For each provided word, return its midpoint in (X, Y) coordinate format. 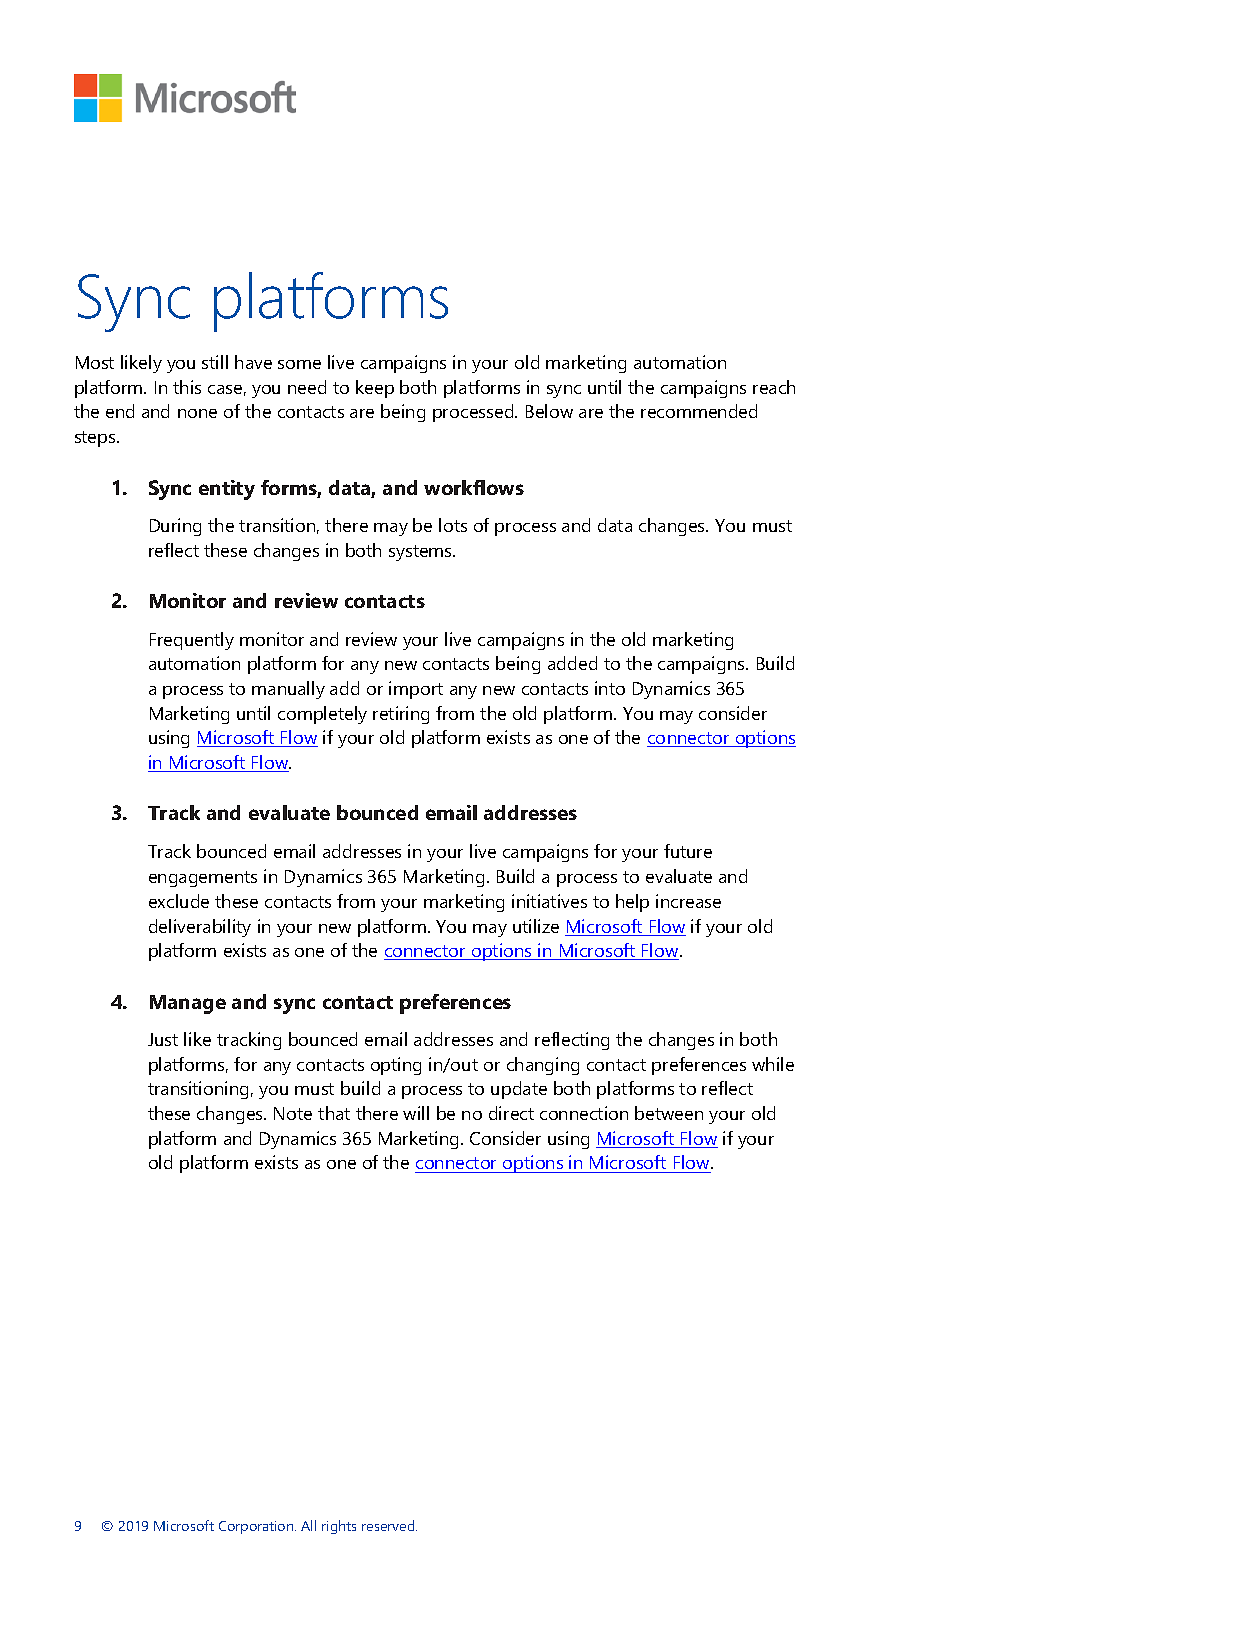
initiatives (549, 901)
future (688, 851)
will (416, 1113)
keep (375, 389)
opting (396, 1066)
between (669, 1113)
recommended (699, 411)
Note (293, 1113)
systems (421, 553)
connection (584, 1113)
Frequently (192, 641)
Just (163, 1039)
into (610, 688)
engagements (203, 879)
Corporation (257, 1527)
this (187, 387)
